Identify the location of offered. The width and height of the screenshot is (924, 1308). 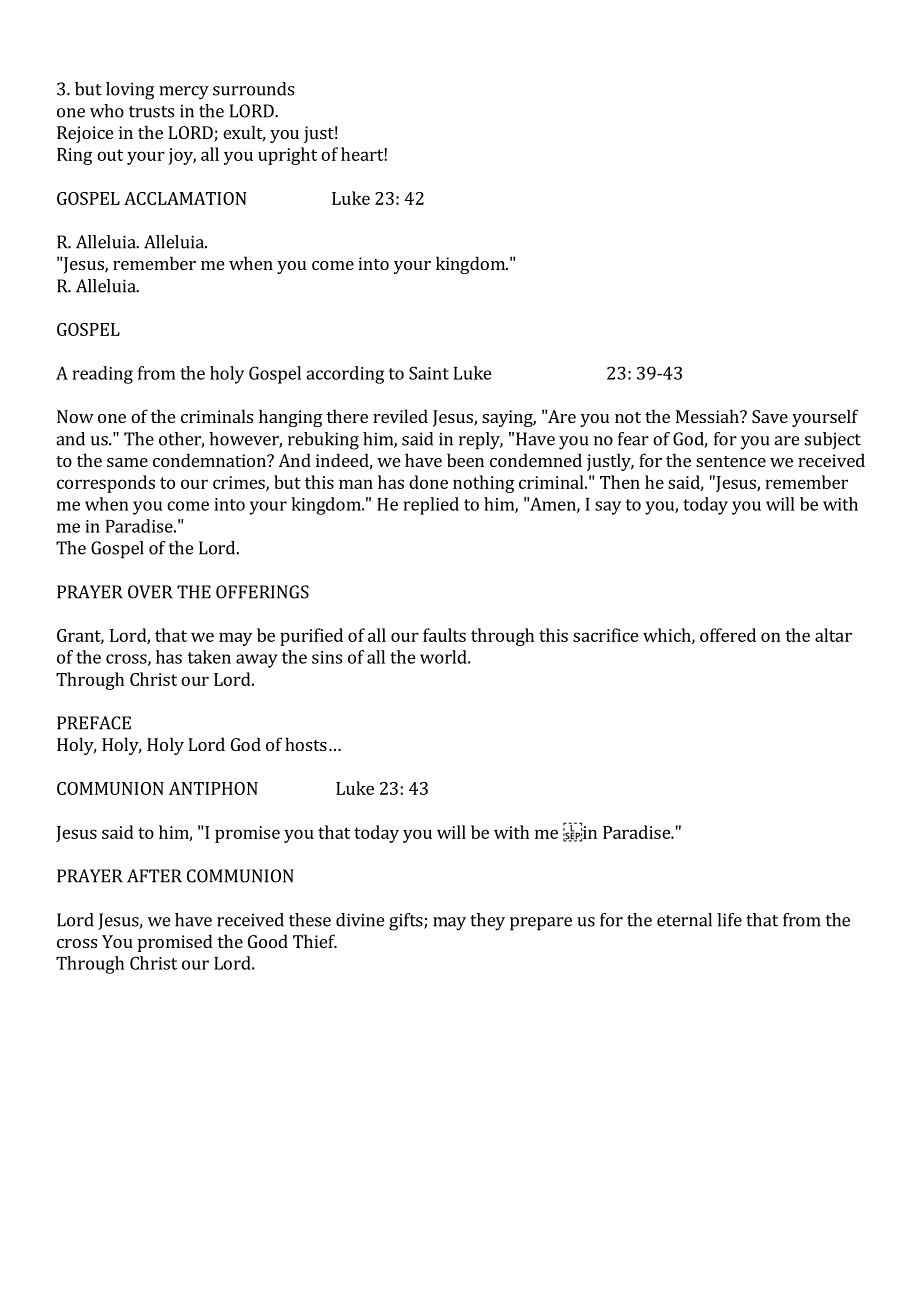
(728, 635).
